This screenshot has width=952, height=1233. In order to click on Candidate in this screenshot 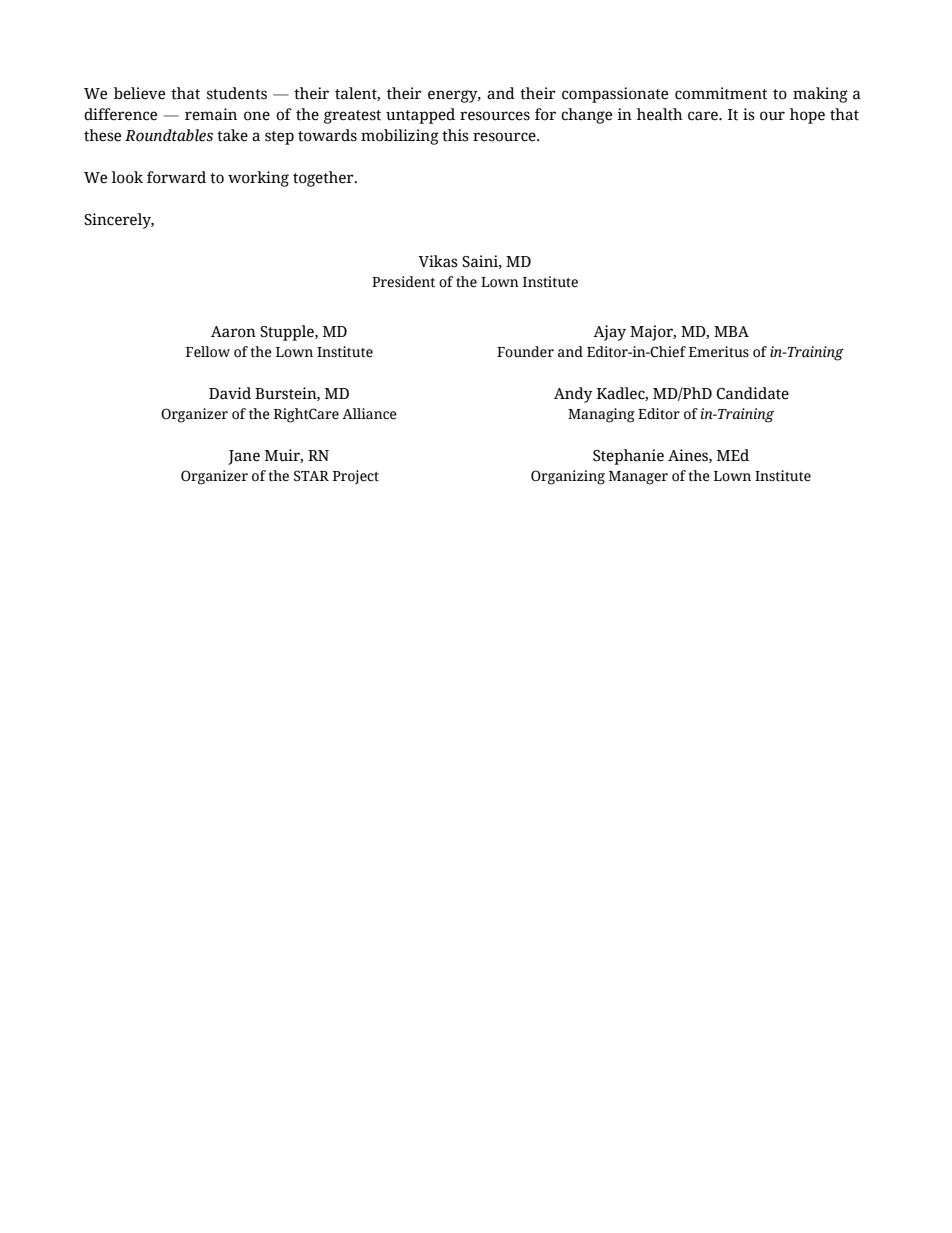, I will do `click(752, 393)`.
